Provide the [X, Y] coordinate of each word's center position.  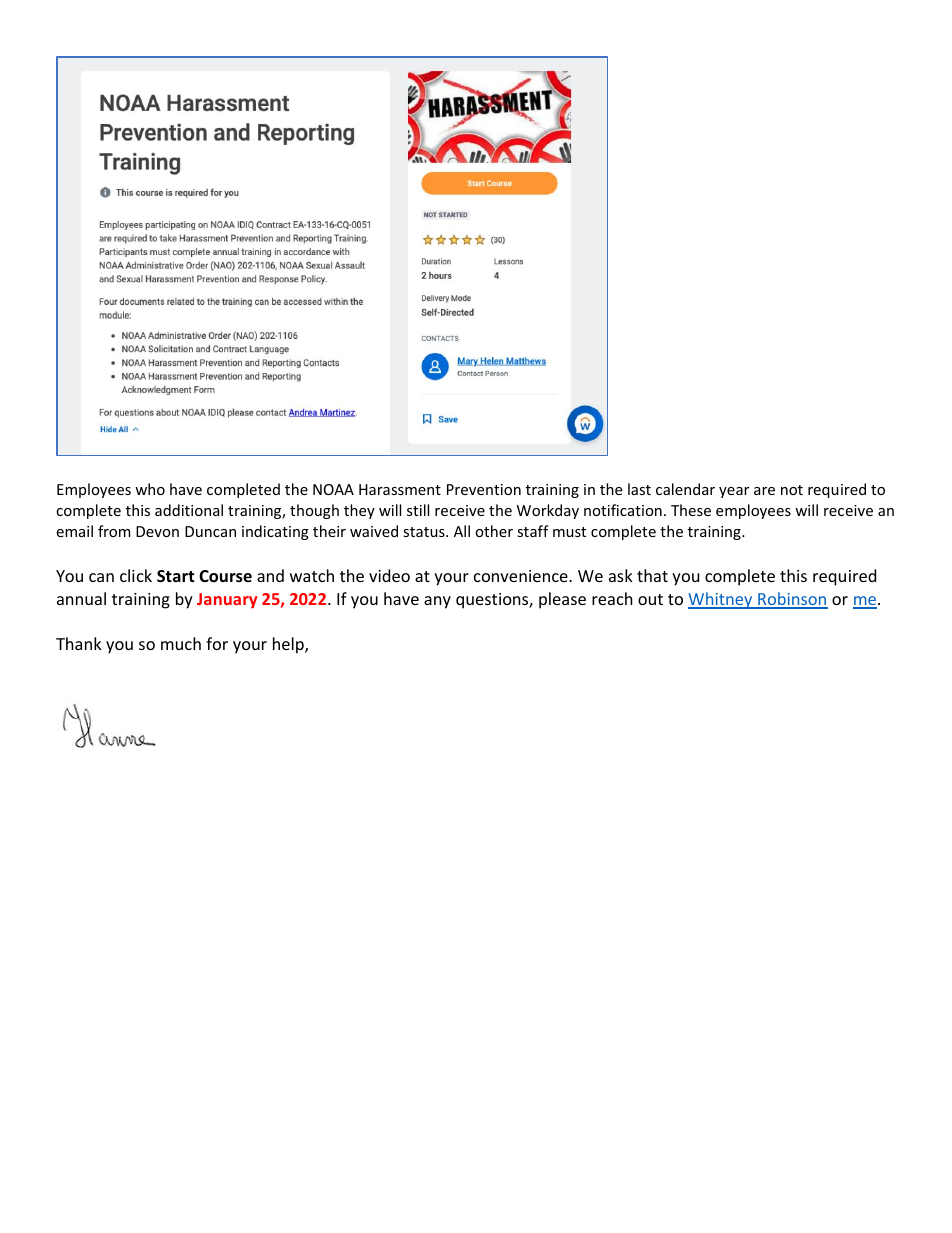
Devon [157, 531]
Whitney [721, 600]
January [227, 601]
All [462, 531]
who [150, 489]
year [734, 492]
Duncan [210, 531]
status [425, 532]
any [437, 602]
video [389, 575]
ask [621, 575]
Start [175, 576]
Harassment [400, 489]
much [181, 643]
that [652, 575]
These [691, 510]
